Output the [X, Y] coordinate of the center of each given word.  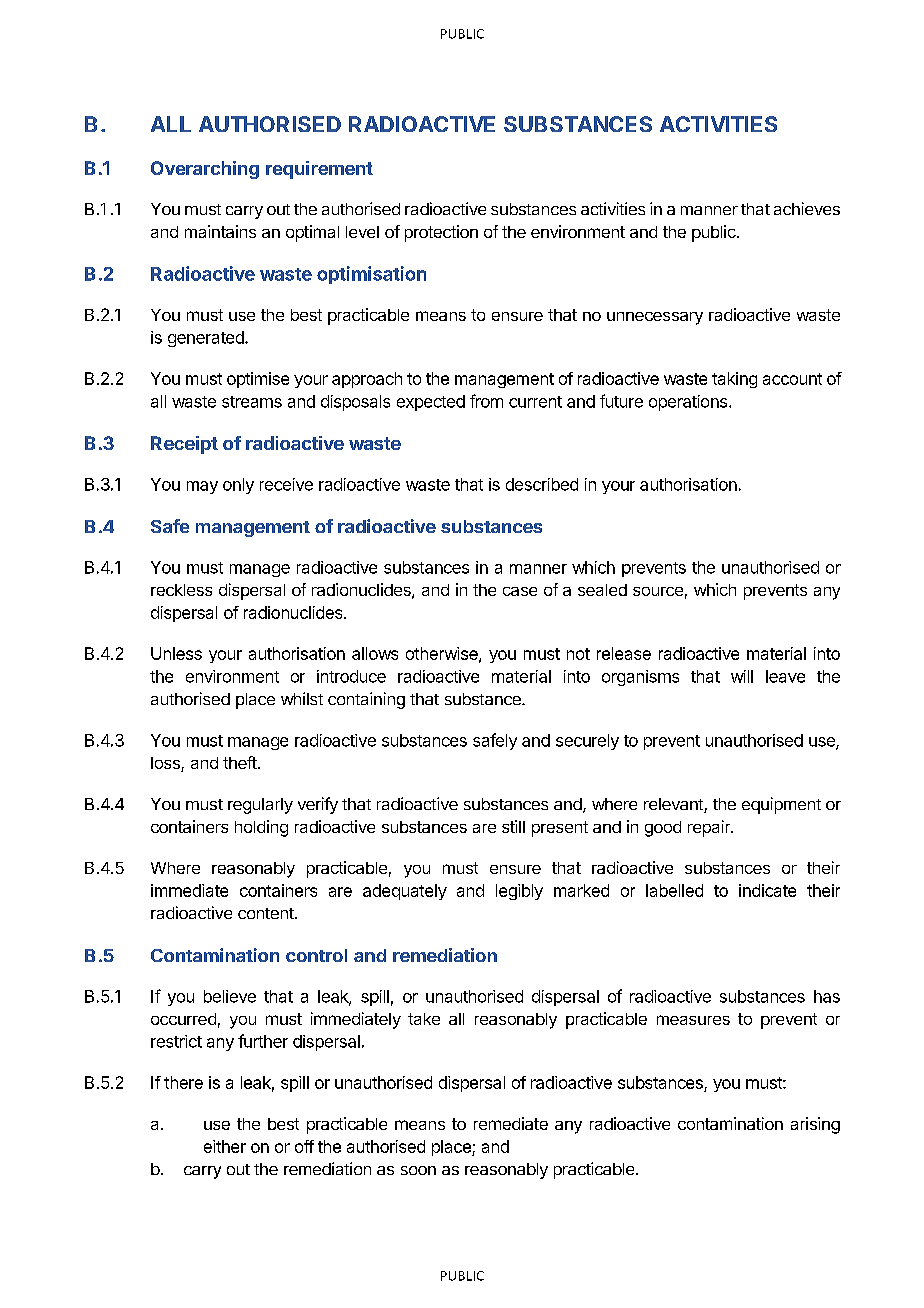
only [238, 486]
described [542, 484]
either [225, 1146]
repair [710, 828]
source [658, 591]
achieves [807, 208]
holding [261, 828]
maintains [220, 231]
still [513, 826]
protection [441, 233]
